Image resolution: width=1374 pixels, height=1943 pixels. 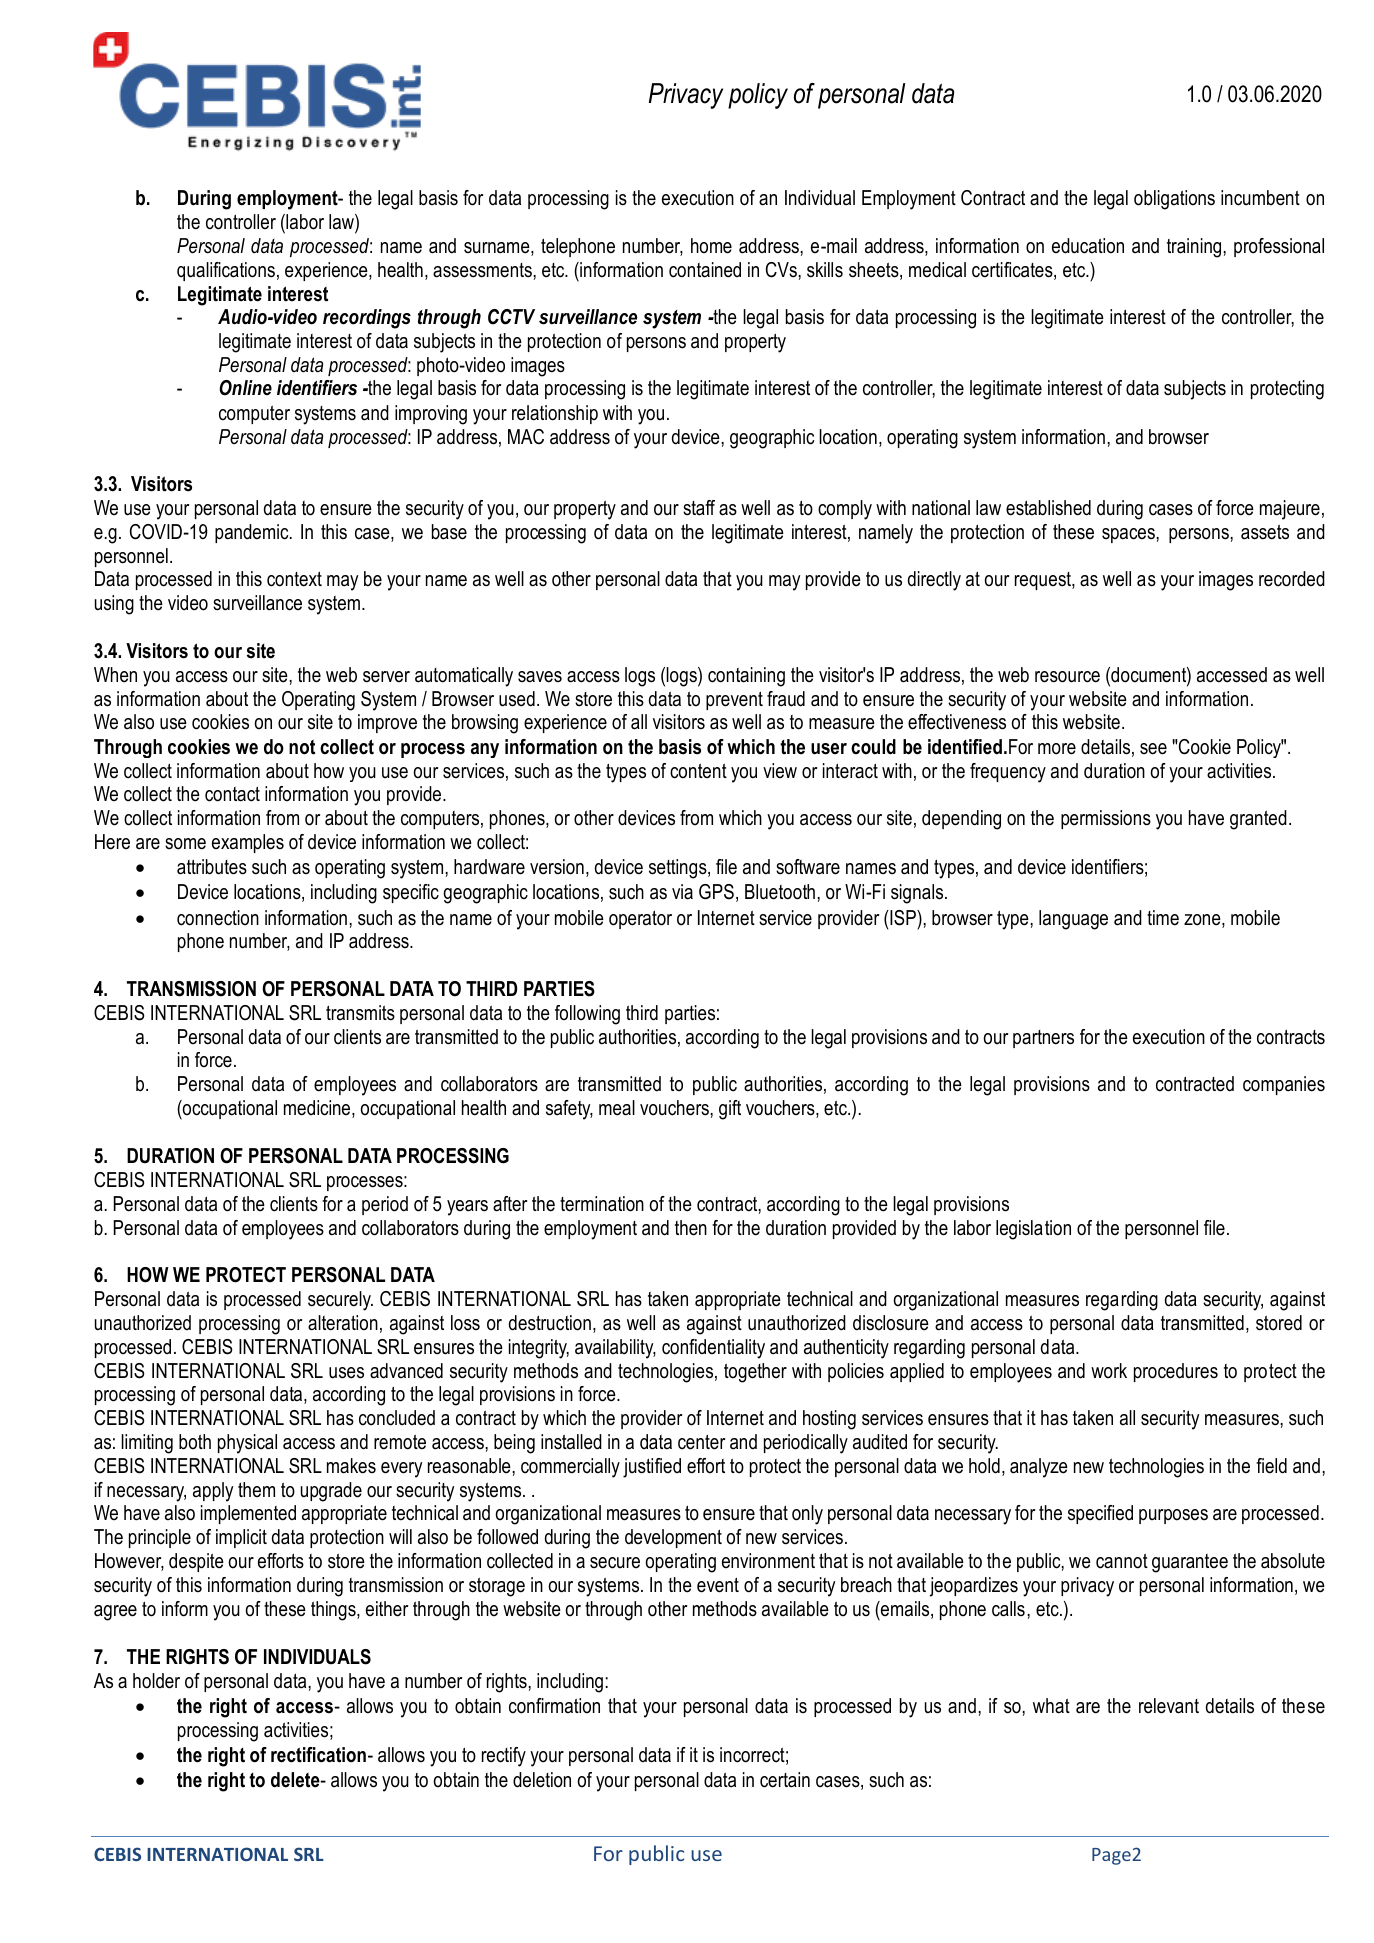 What do you see at coordinates (711, 246) in the image?
I see `home` at bounding box center [711, 246].
